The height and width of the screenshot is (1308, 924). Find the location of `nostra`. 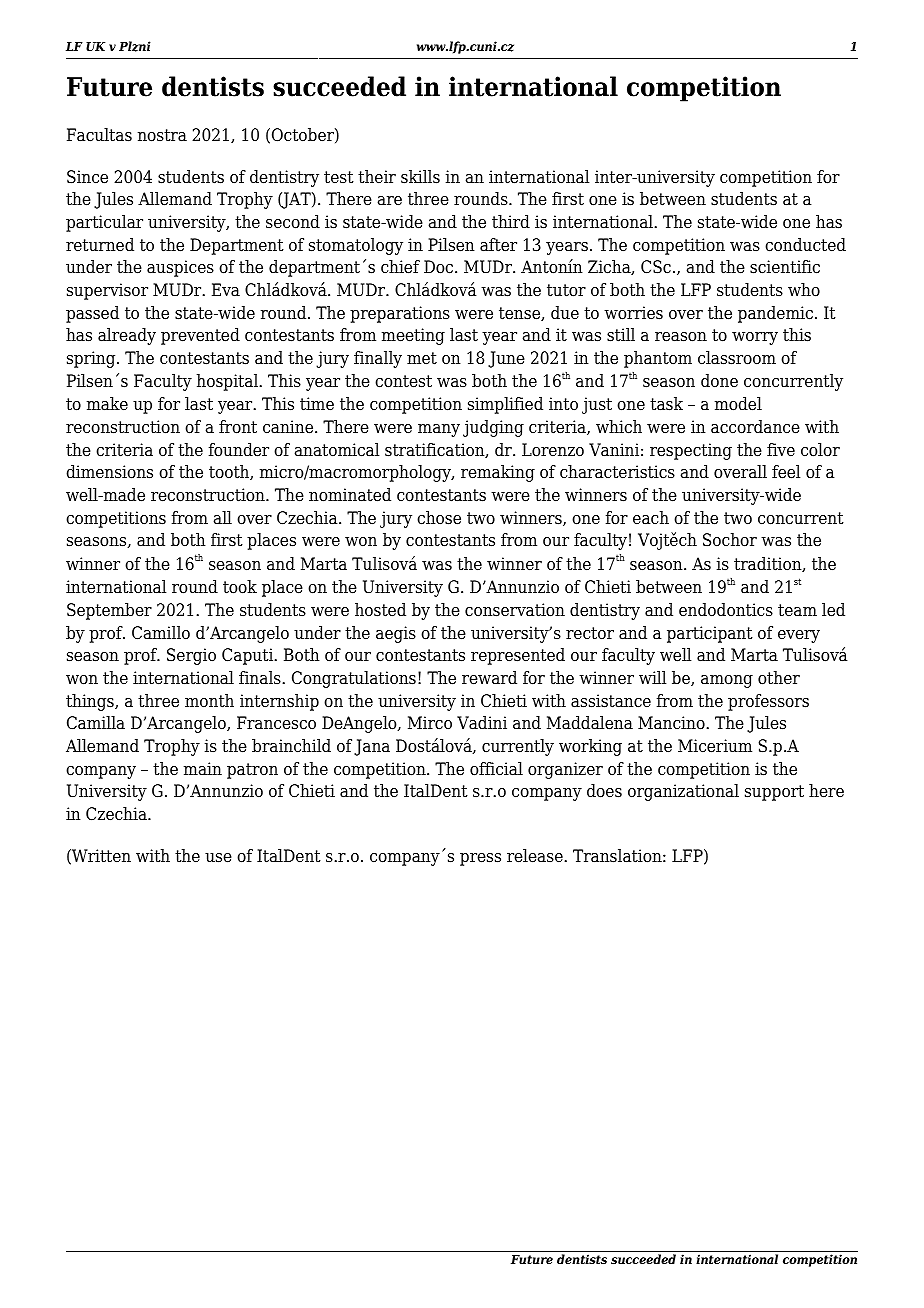

nostra is located at coordinates (162, 135).
